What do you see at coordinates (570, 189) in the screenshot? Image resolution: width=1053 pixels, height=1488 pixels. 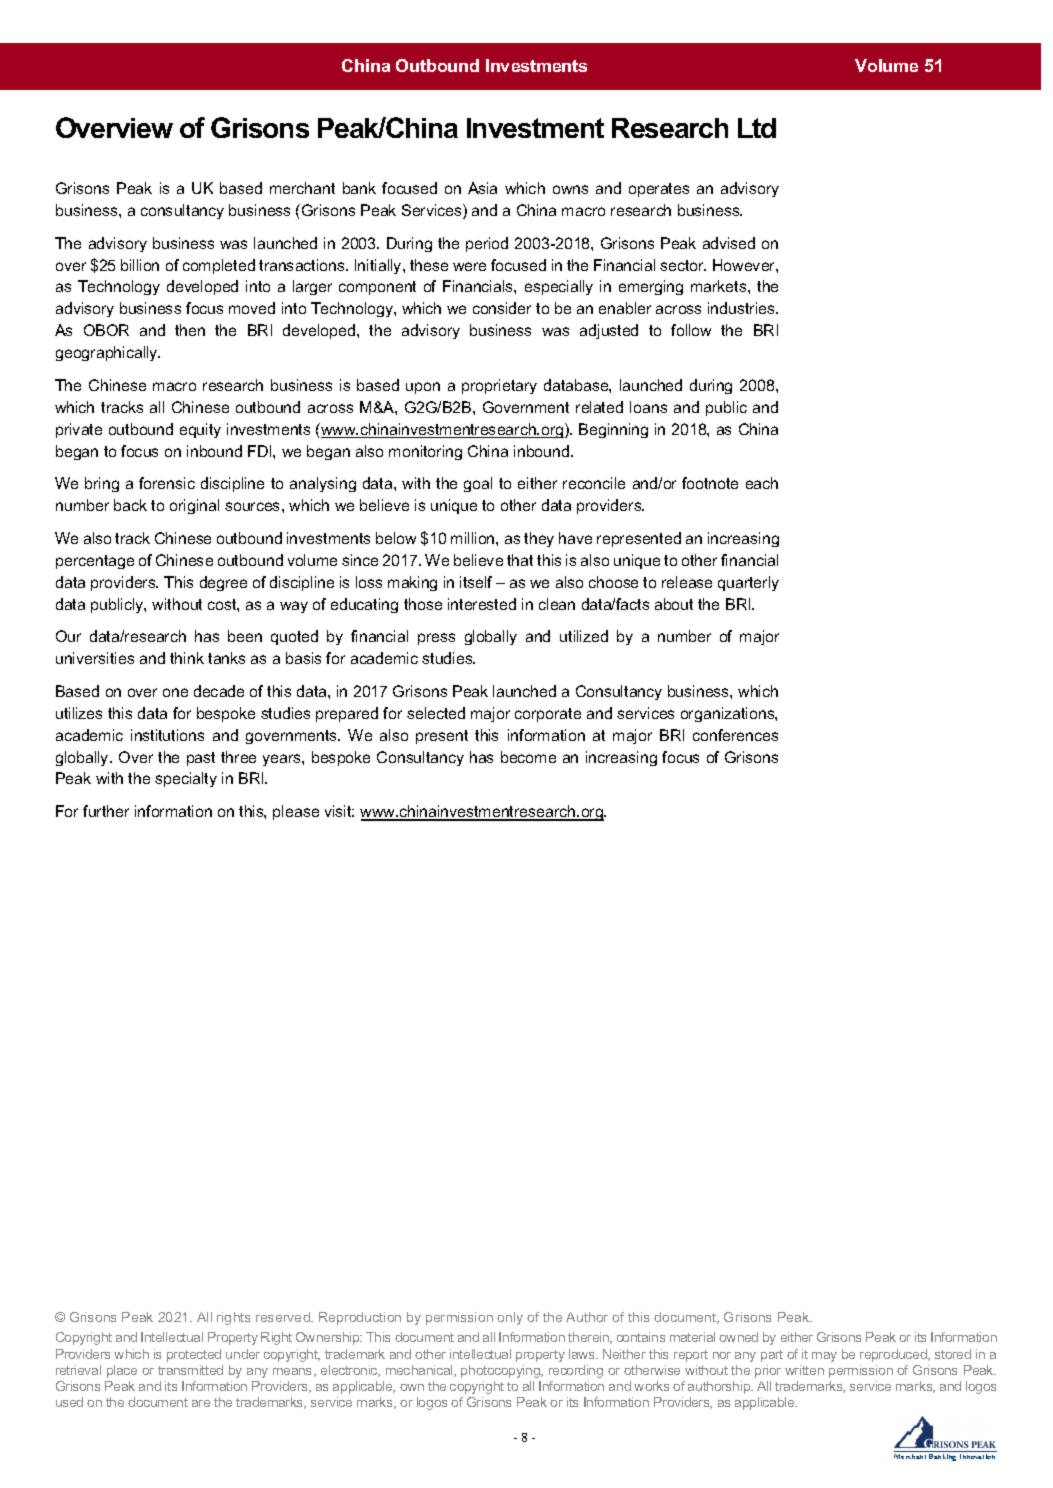 I see `owns` at bounding box center [570, 189].
